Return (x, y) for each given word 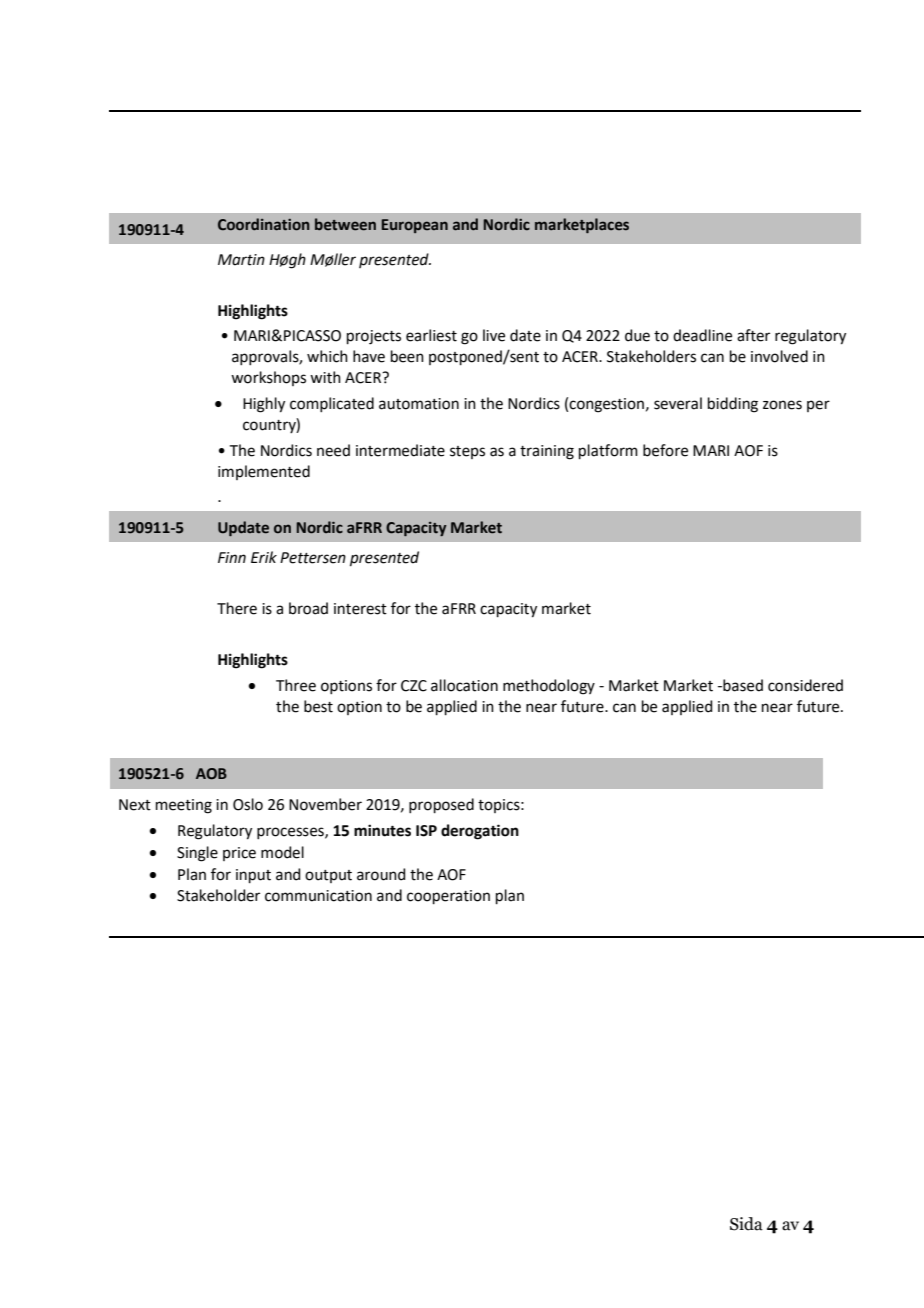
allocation (464, 685)
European (415, 226)
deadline (702, 335)
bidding (733, 405)
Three (296, 685)
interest (360, 609)
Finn (232, 557)
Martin (241, 260)
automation (419, 404)
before (665, 450)
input (253, 876)
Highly (264, 405)
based (742, 685)
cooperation (448, 897)
